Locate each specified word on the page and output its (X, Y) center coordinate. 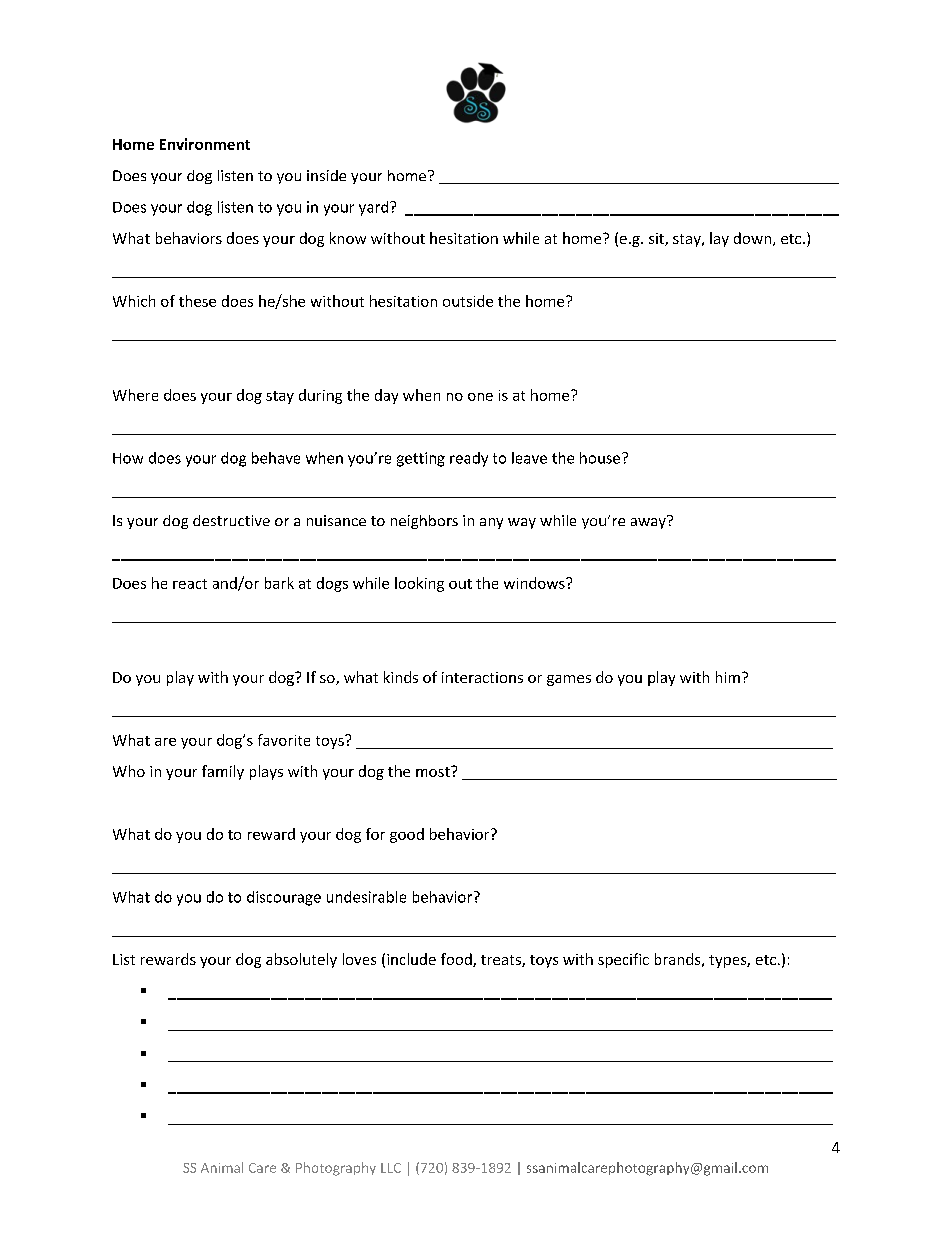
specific (623, 960)
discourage (284, 898)
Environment (205, 144)
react (190, 584)
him (728, 677)
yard (375, 208)
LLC (391, 1168)
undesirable (366, 897)
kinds (401, 677)
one (480, 397)
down (752, 238)
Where (135, 395)
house (601, 458)
